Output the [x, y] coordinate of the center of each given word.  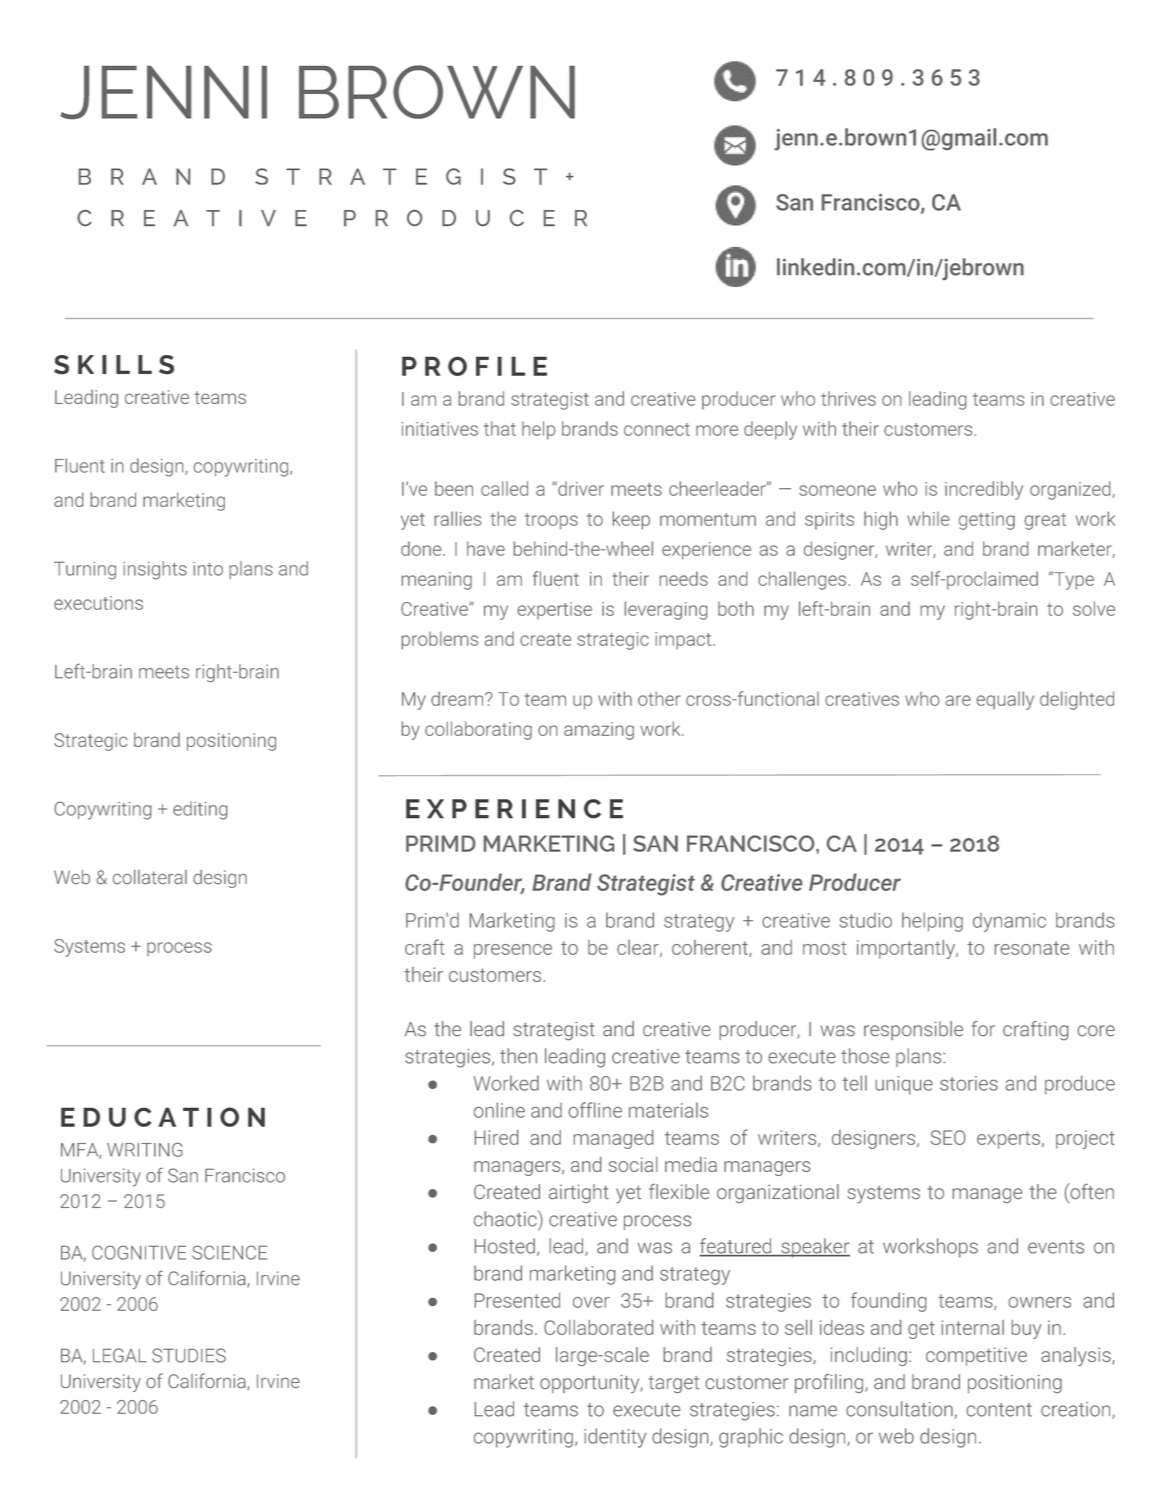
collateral [150, 877]
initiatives [440, 429]
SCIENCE [229, 1252]
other [659, 698]
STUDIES [189, 1355]
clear [639, 948]
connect [657, 429]
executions [98, 603]
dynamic [1009, 922]
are [958, 700]
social [633, 1164]
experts [1008, 1140]
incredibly [984, 490]
